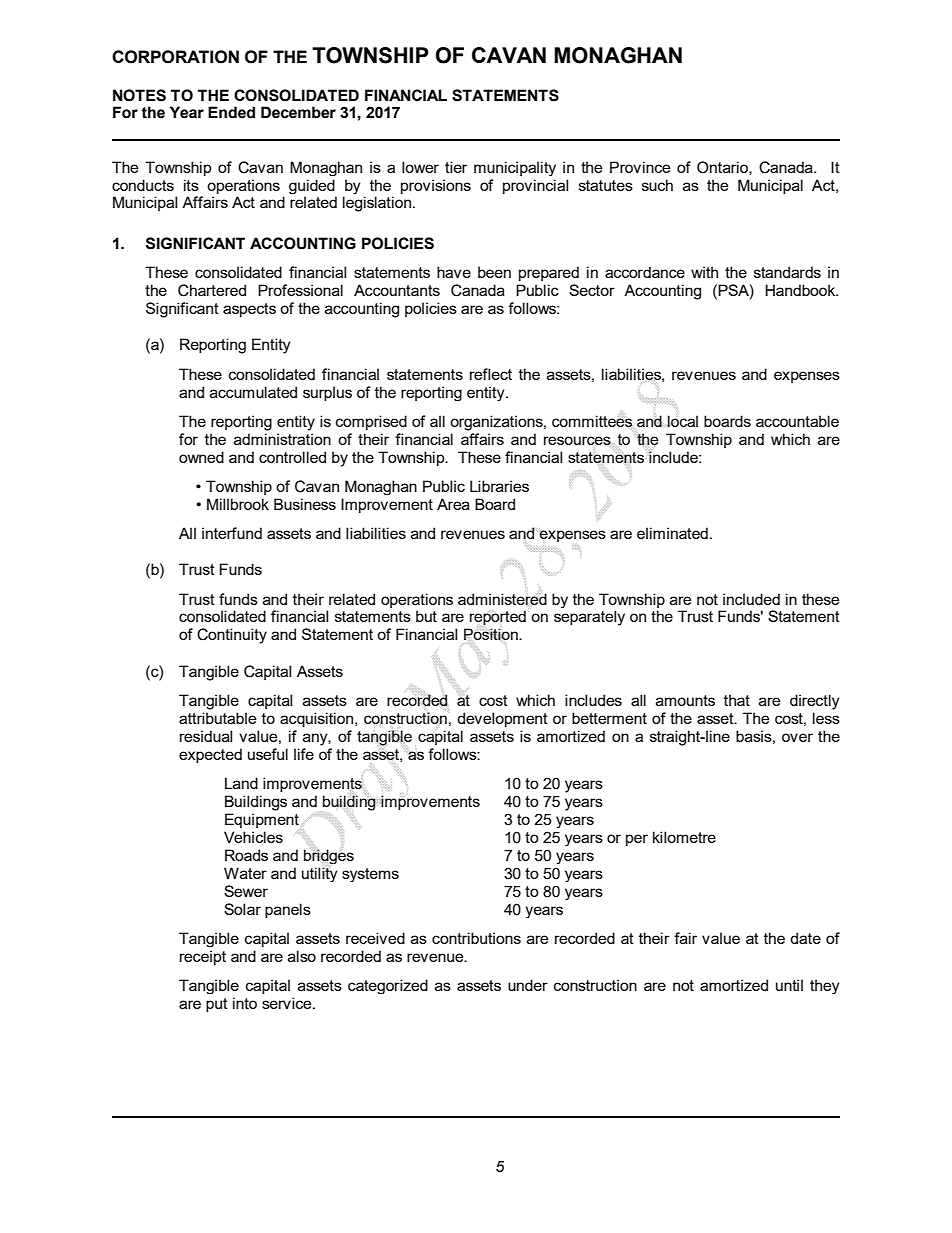 The height and width of the screenshot is (1233, 952). What do you see at coordinates (797, 737) in the screenshot?
I see `over` at bounding box center [797, 737].
